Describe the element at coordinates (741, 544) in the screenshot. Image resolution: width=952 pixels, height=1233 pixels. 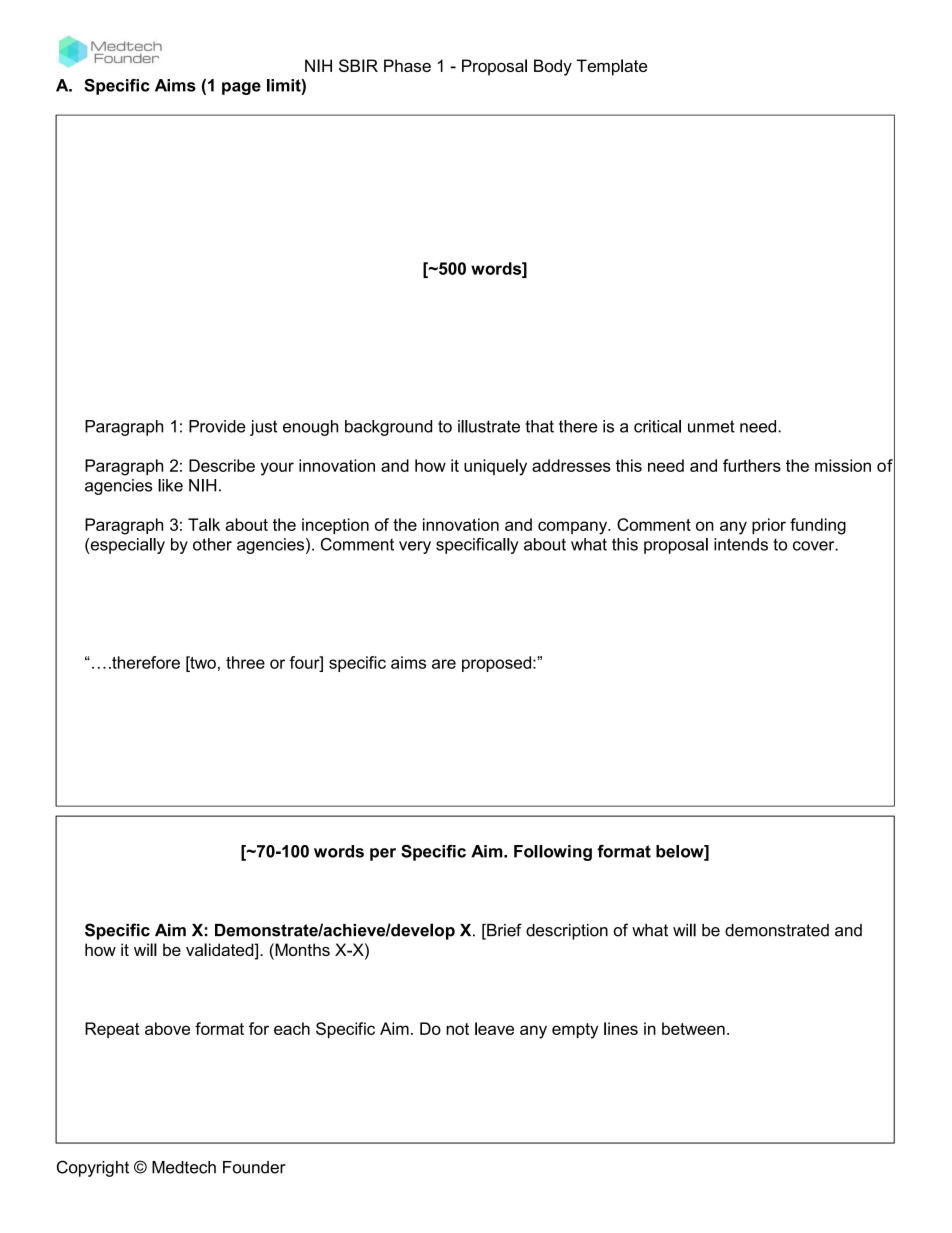
I see `intends` at that location.
